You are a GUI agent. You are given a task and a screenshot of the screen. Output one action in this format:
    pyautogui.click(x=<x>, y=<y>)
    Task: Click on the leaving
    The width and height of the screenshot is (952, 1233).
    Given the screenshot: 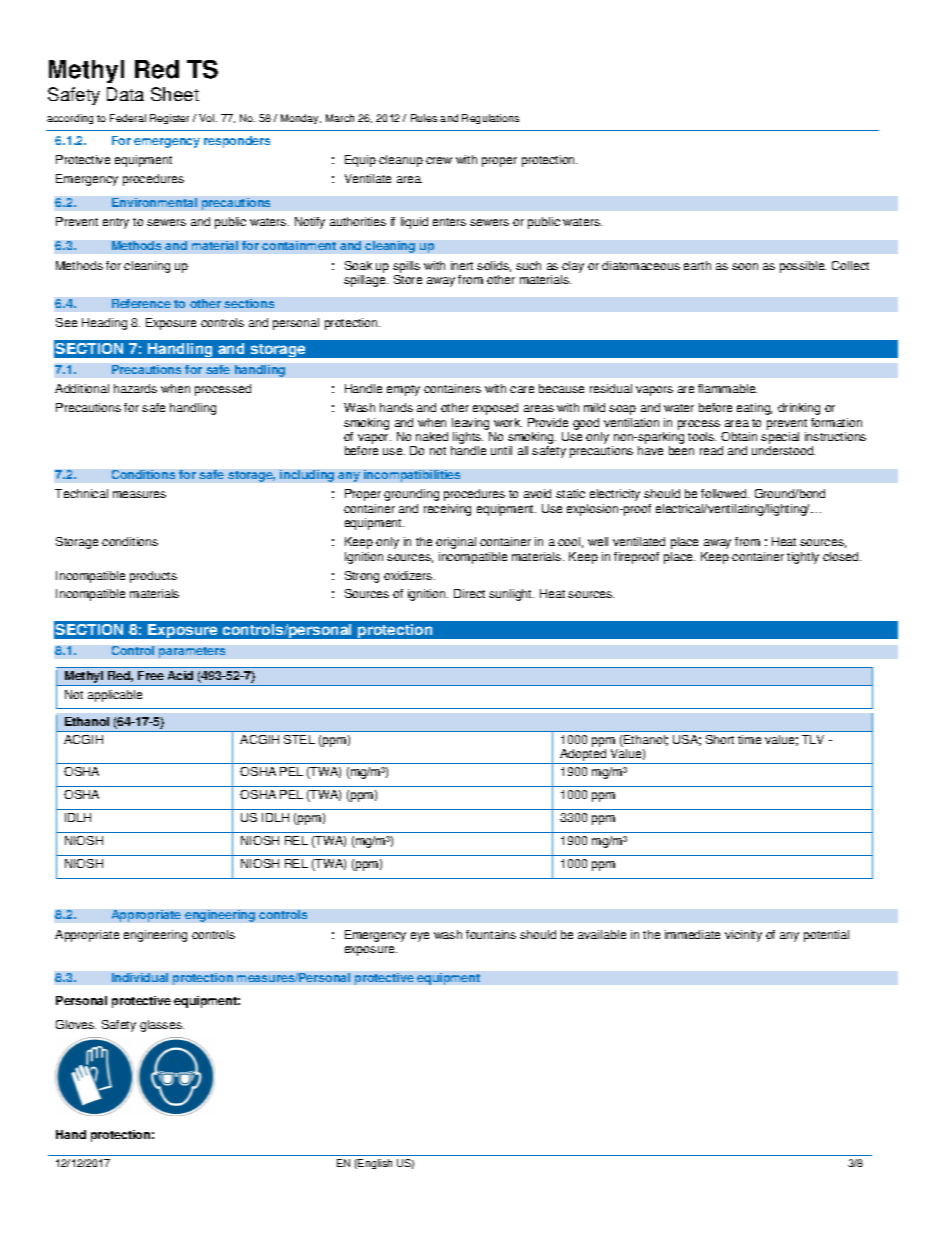 What is the action you would take?
    pyautogui.click(x=470, y=424)
